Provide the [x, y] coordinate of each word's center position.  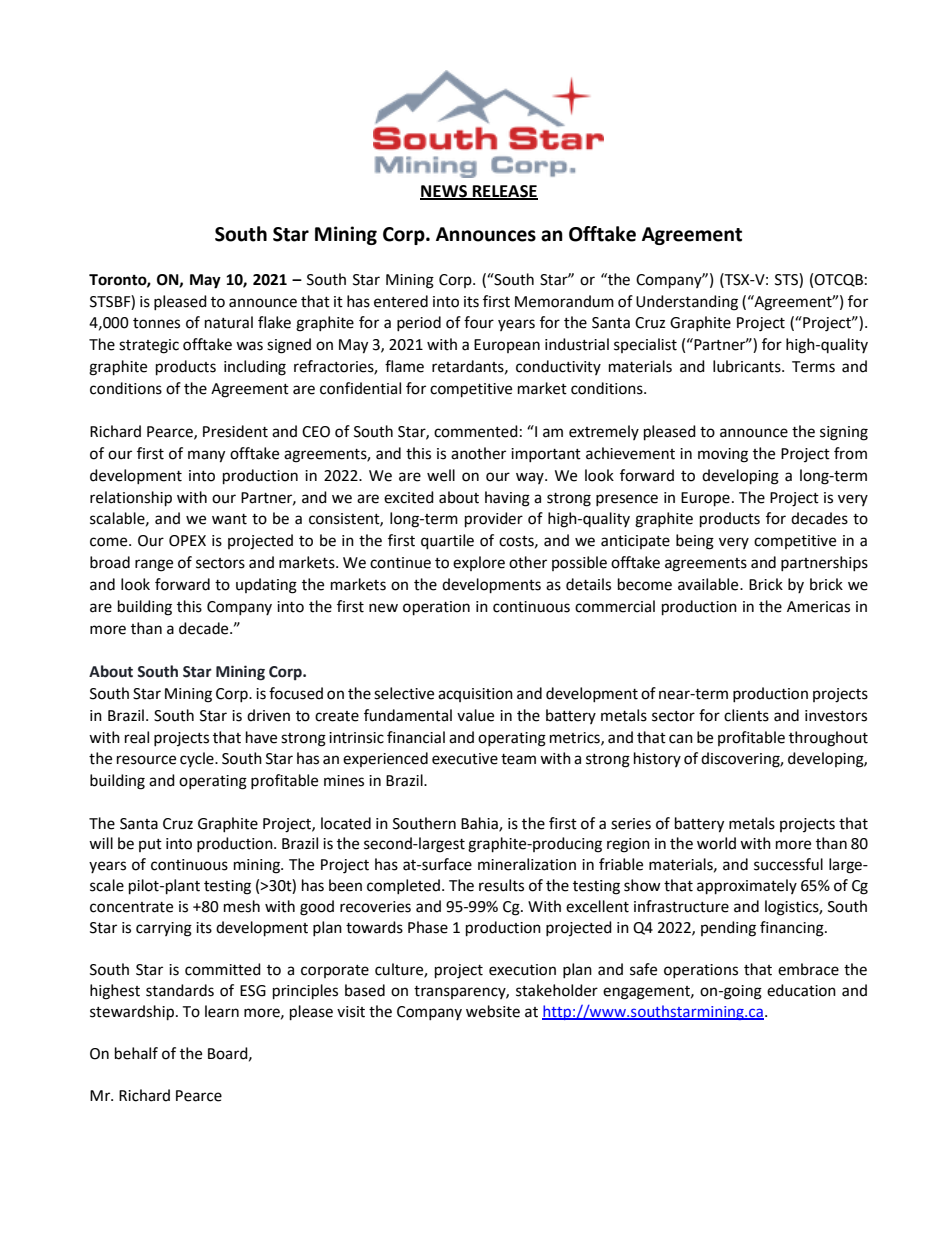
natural [229, 322]
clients [746, 715]
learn [222, 1011]
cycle [198, 759]
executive [465, 759]
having [507, 499]
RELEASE [504, 192]
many [206, 456]
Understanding [687, 303]
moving [723, 455]
